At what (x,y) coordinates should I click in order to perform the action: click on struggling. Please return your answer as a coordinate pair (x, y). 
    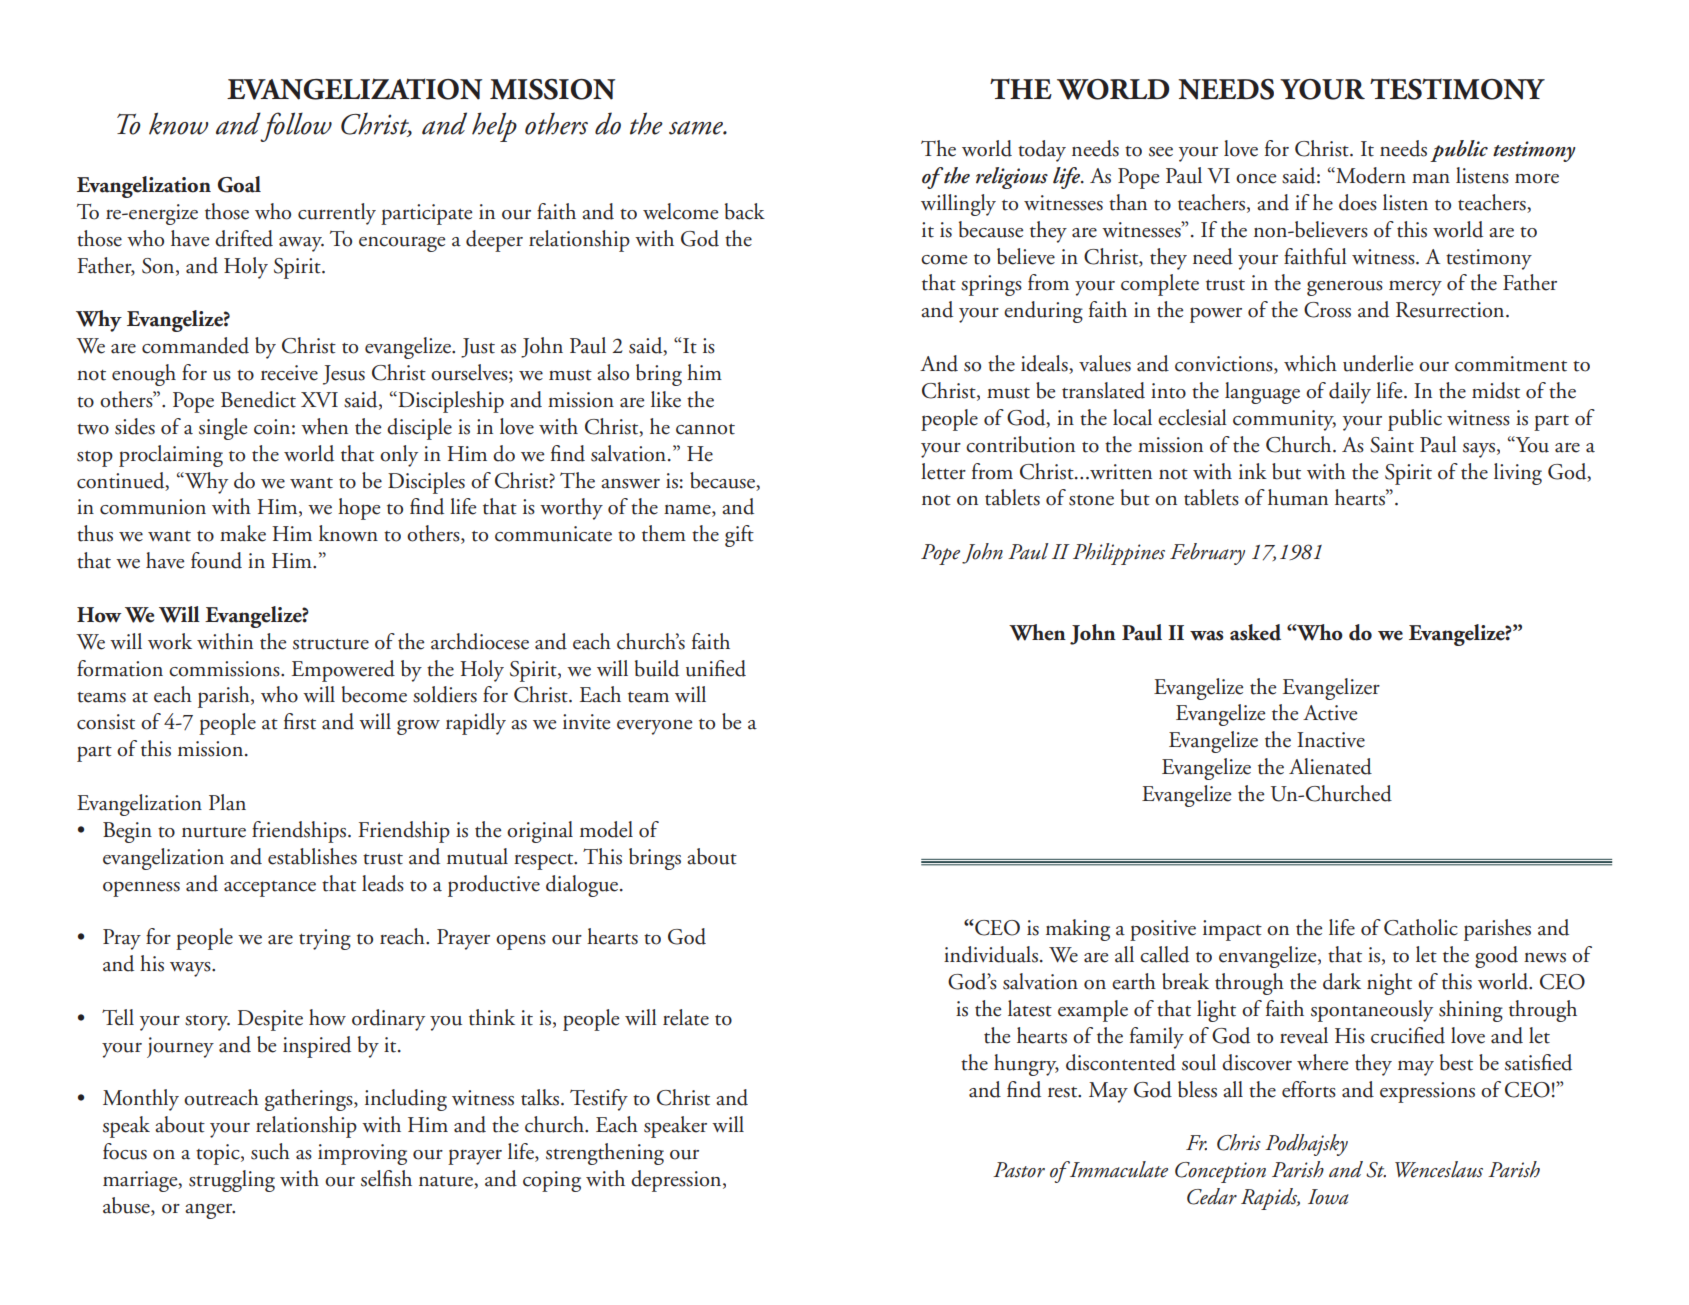
    Looking at the image, I should click on (232, 1181).
